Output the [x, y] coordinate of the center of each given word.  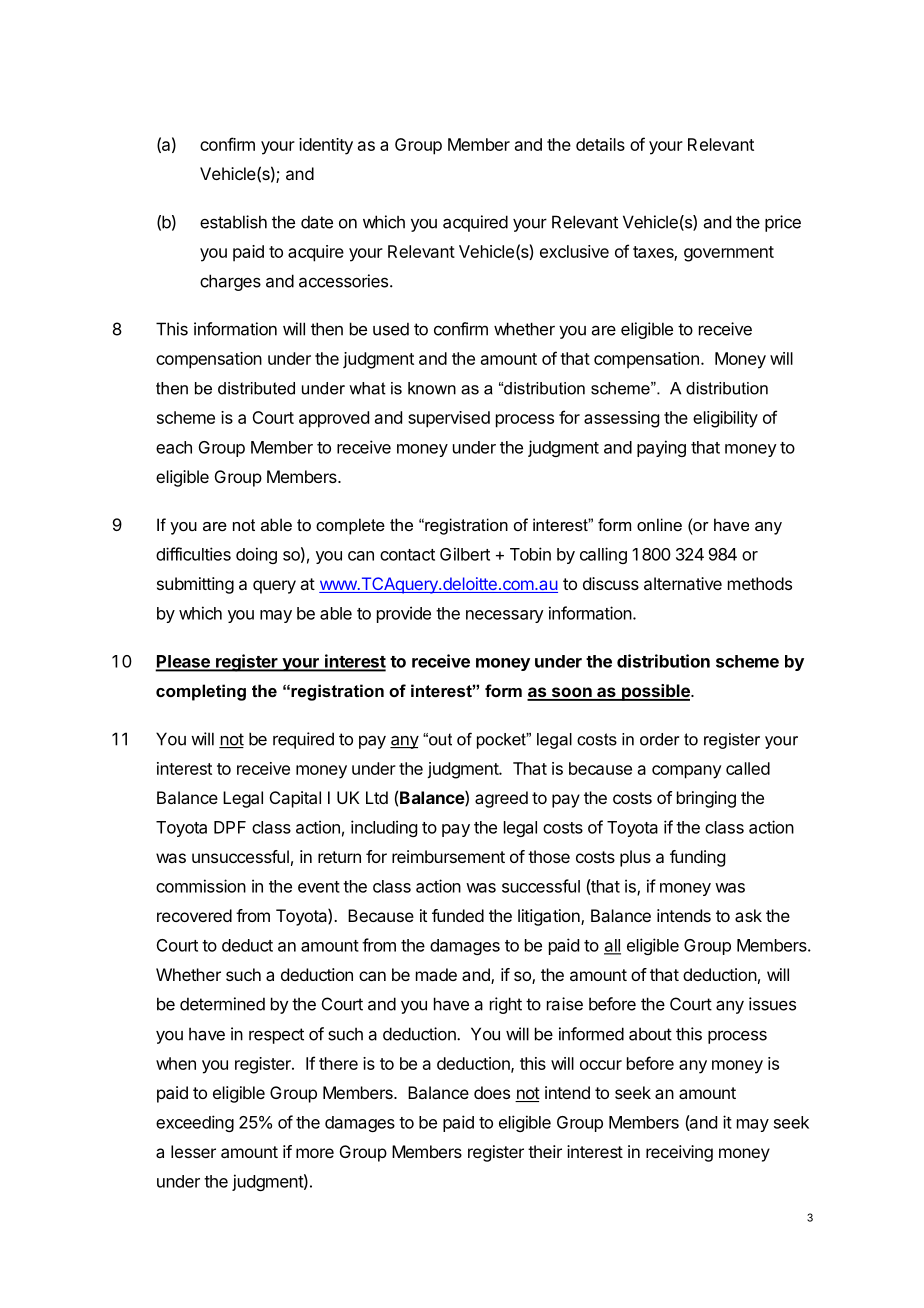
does [492, 1092]
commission [201, 886]
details [600, 144]
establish [233, 222]
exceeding [195, 1123]
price [783, 223]
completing [201, 692]
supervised [449, 419]
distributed [256, 388]
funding [697, 858]
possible [656, 692]
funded [458, 915]
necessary [505, 616]
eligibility [725, 419]
